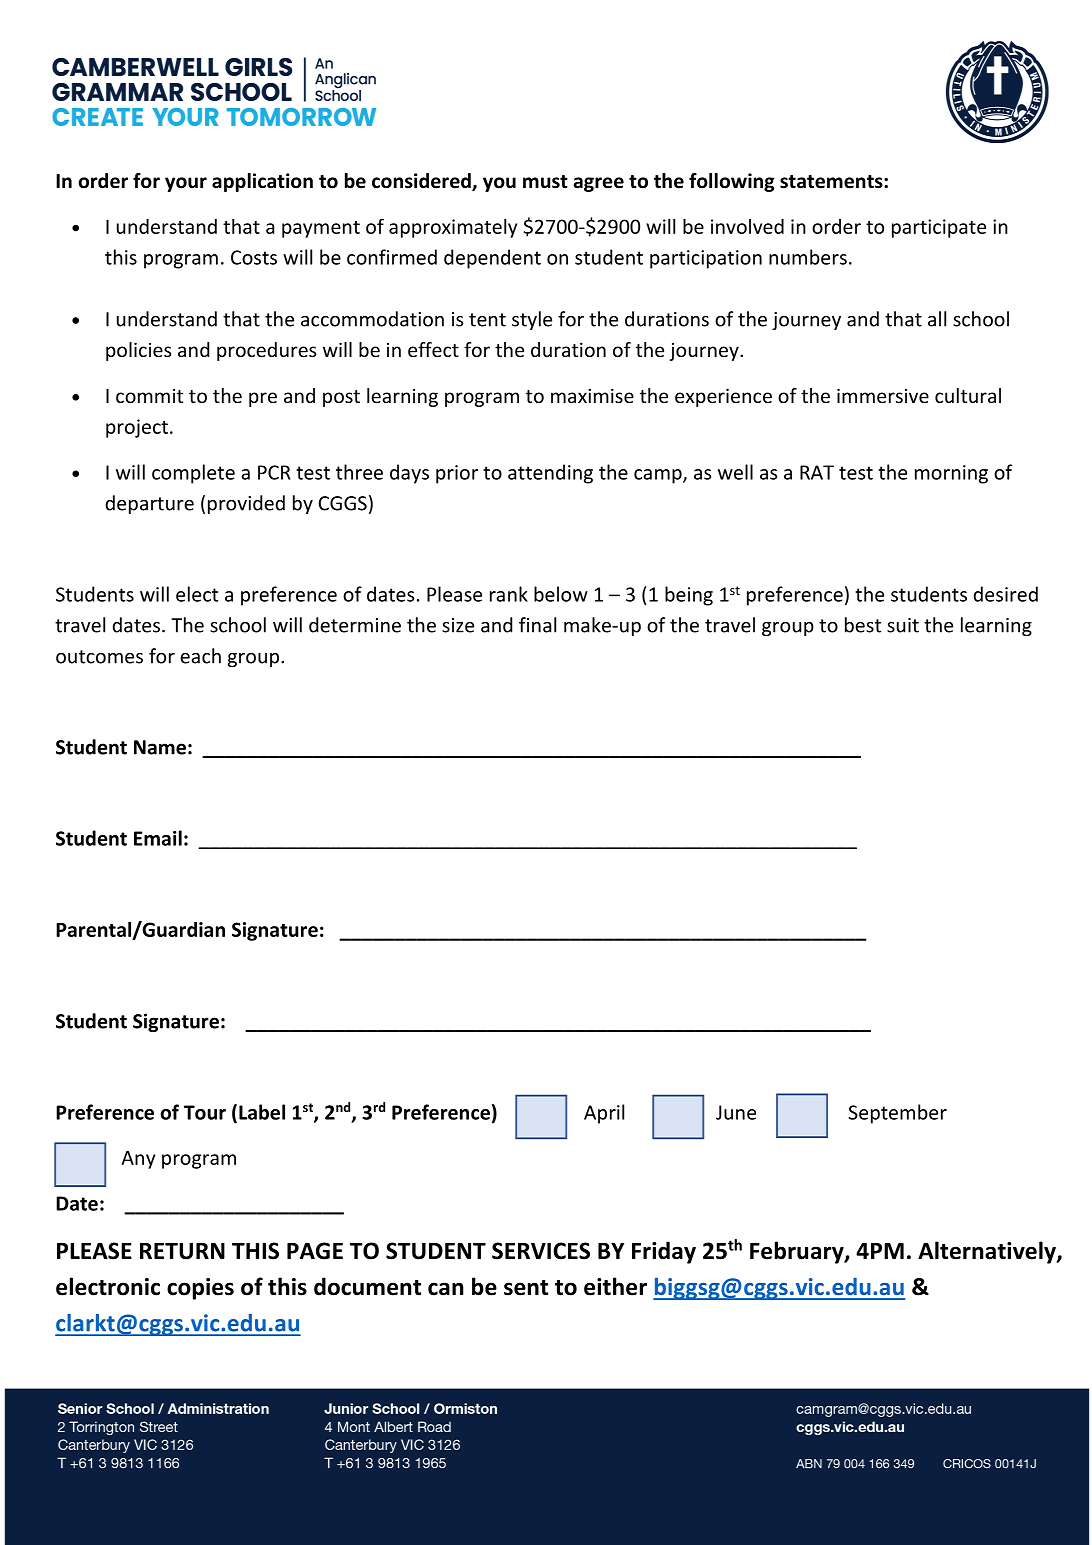 The height and width of the document is (1545, 1092). Describe the element at coordinates (903, 625) in the document. I see `suit` at that location.
